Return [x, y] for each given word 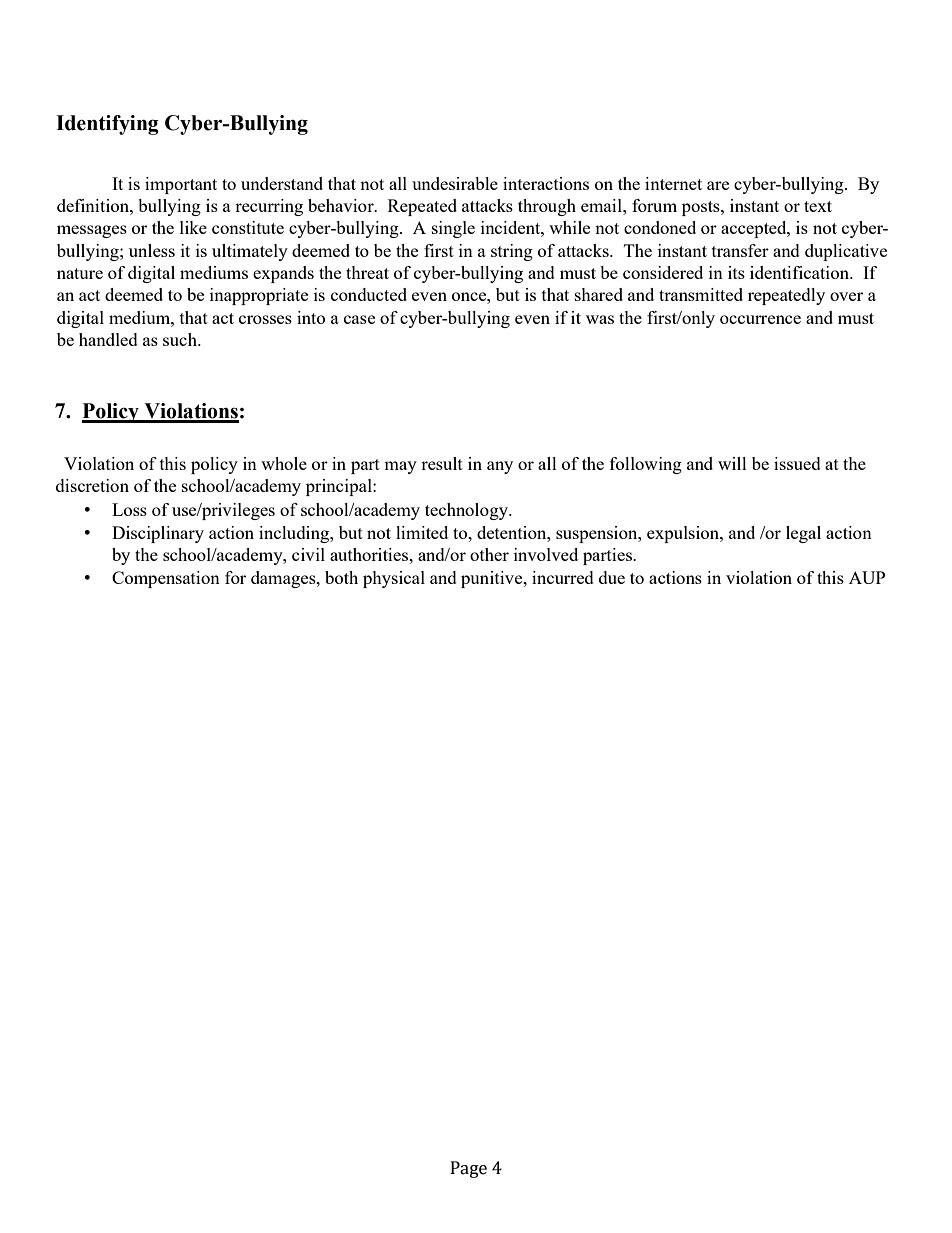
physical [394, 579]
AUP [867, 577]
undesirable [455, 183]
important [181, 185]
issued [797, 463]
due [612, 577]
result [442, 463]
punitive [493, 579]
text [818, 206]
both [341, 577]
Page [469, 1169]
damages [284, 579]
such [181, 339]
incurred [563, 577]
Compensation [166, 579]
